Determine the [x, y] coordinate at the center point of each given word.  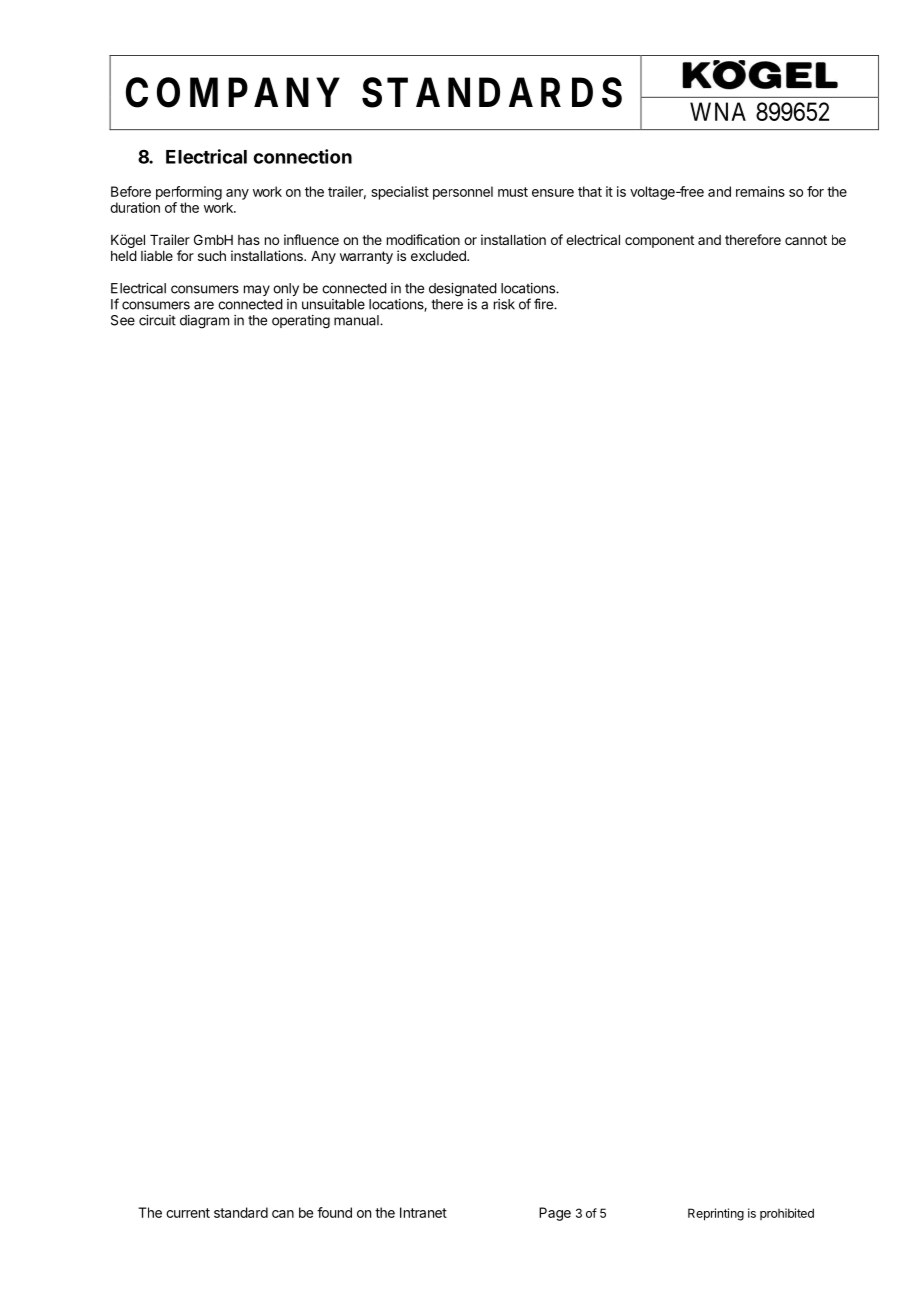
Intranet [423, 1212]
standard [241, 1212]
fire [544, 304]
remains [760, 191]
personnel [463, 193]
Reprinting [716, 1214]
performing [189, 193]
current [188, 1213]
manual [357, 320]
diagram [204, 322]
